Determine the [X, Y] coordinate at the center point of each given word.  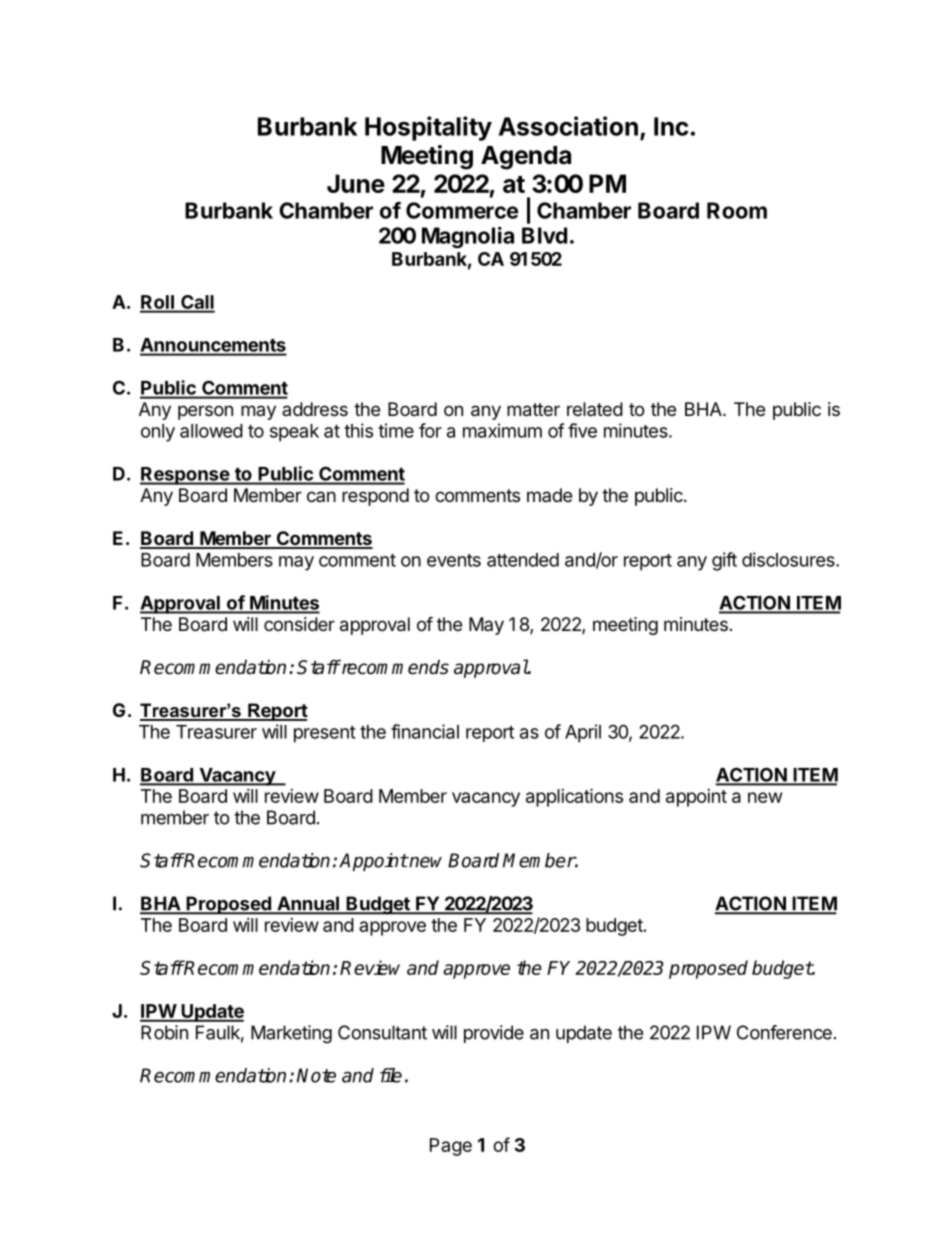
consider [299, 624]
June [356, 183]
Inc [671, 126]
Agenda [526, 158]
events [454, 560]
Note [316, 1075]
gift [724, 561]
